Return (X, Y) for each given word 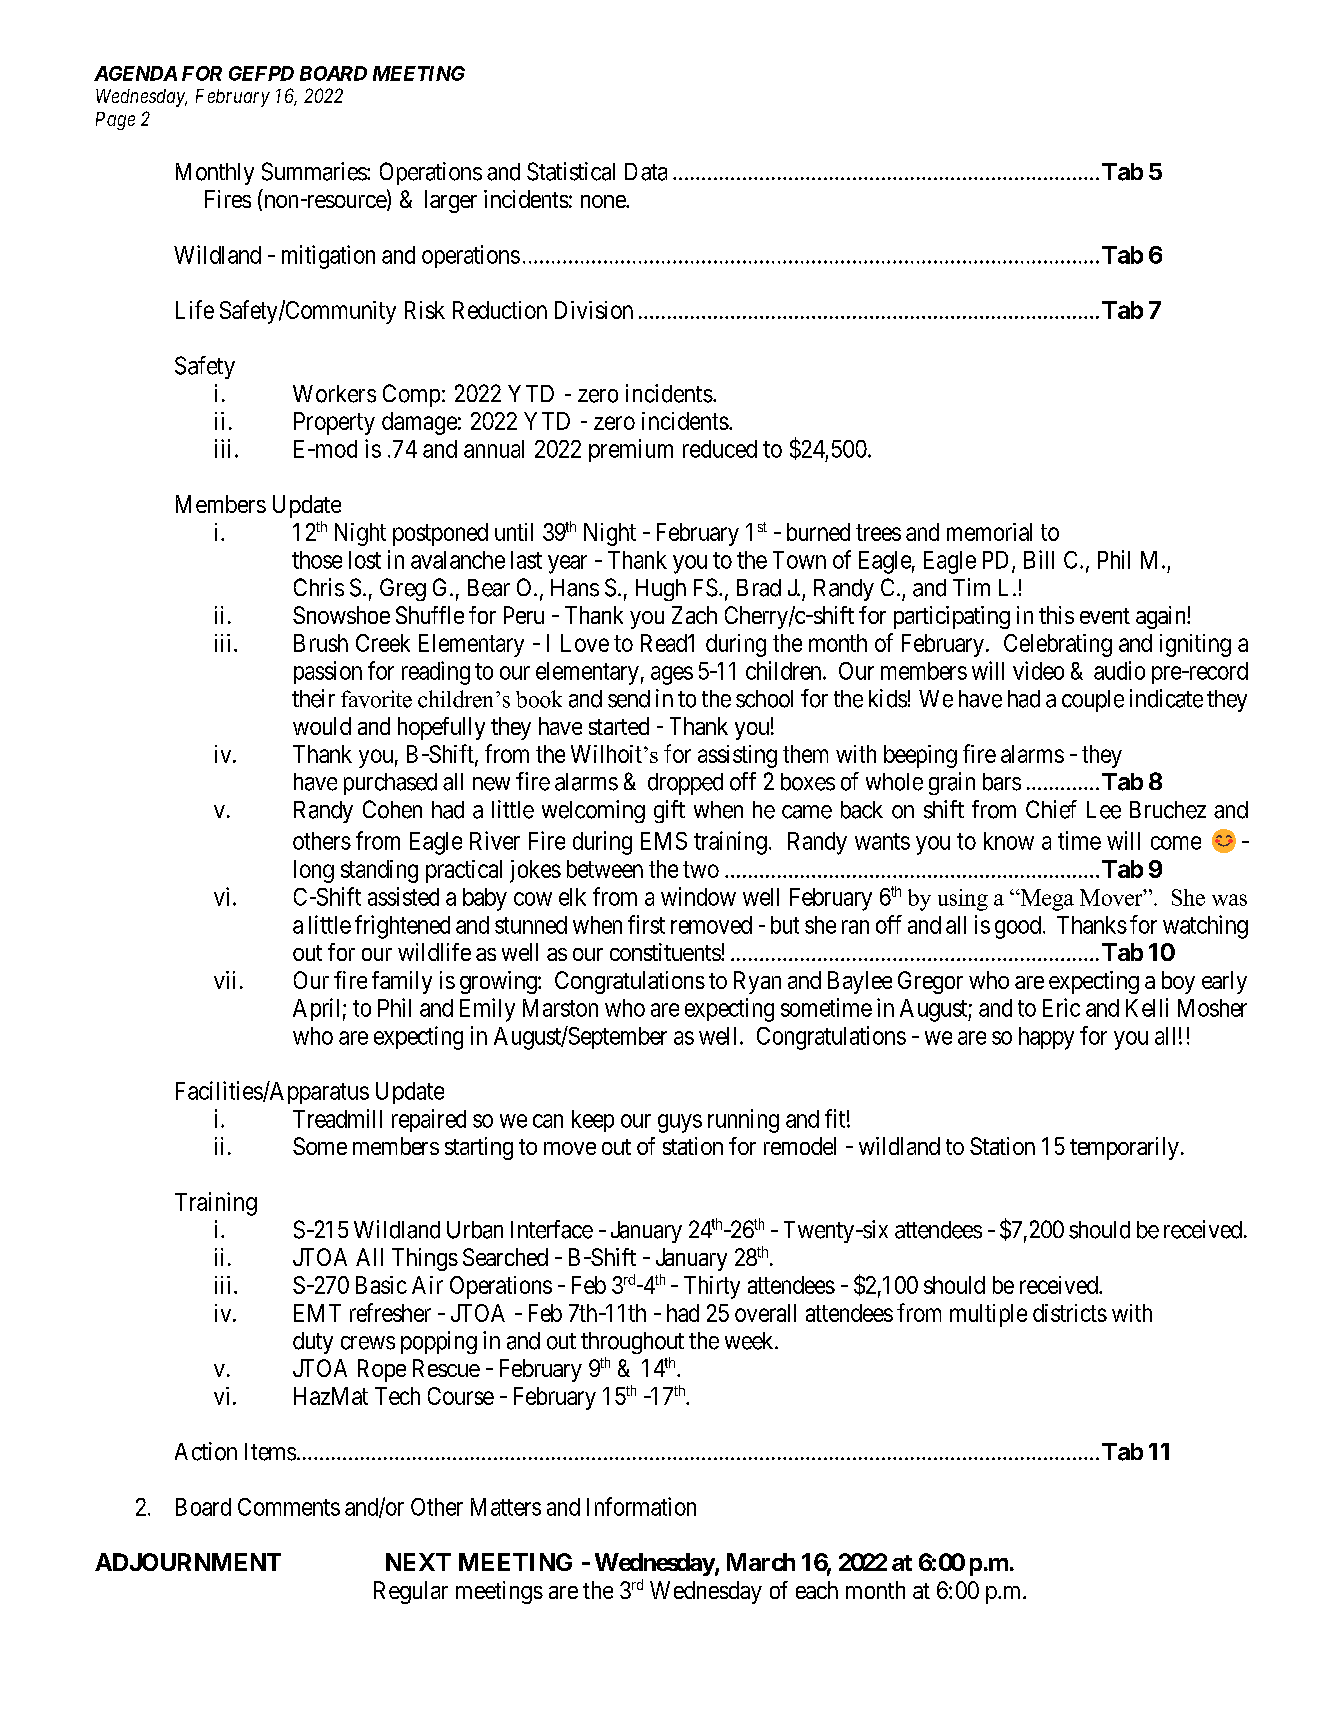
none (604, 201)
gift (669, 811)
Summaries (315, 171)
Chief (1051, 809)
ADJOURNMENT (188, 1562)
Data (646, 172)
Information (641, 1506)
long (314, 871)
